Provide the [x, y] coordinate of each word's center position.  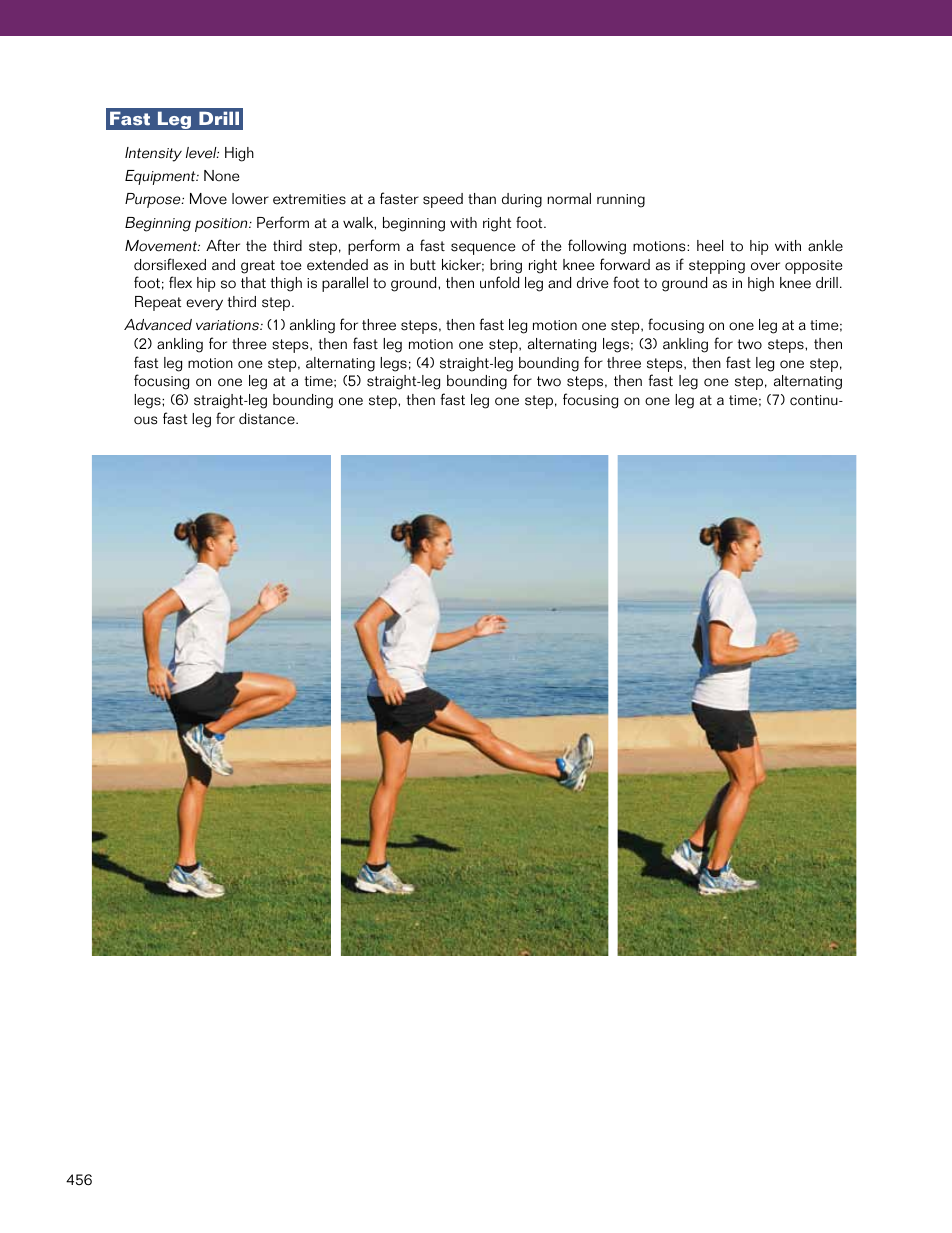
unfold [499, 282]
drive [592, 283]
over [765, 266]
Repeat [158, 303]
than [482, 199]
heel [710, 246]
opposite [813, 267]
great [258, 267]
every [204, 305]
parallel [345, 284]
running [621, 201]
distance [268, 419]
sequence [483, 249]
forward [625, 264]
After [223, 245]
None [221, 176]
